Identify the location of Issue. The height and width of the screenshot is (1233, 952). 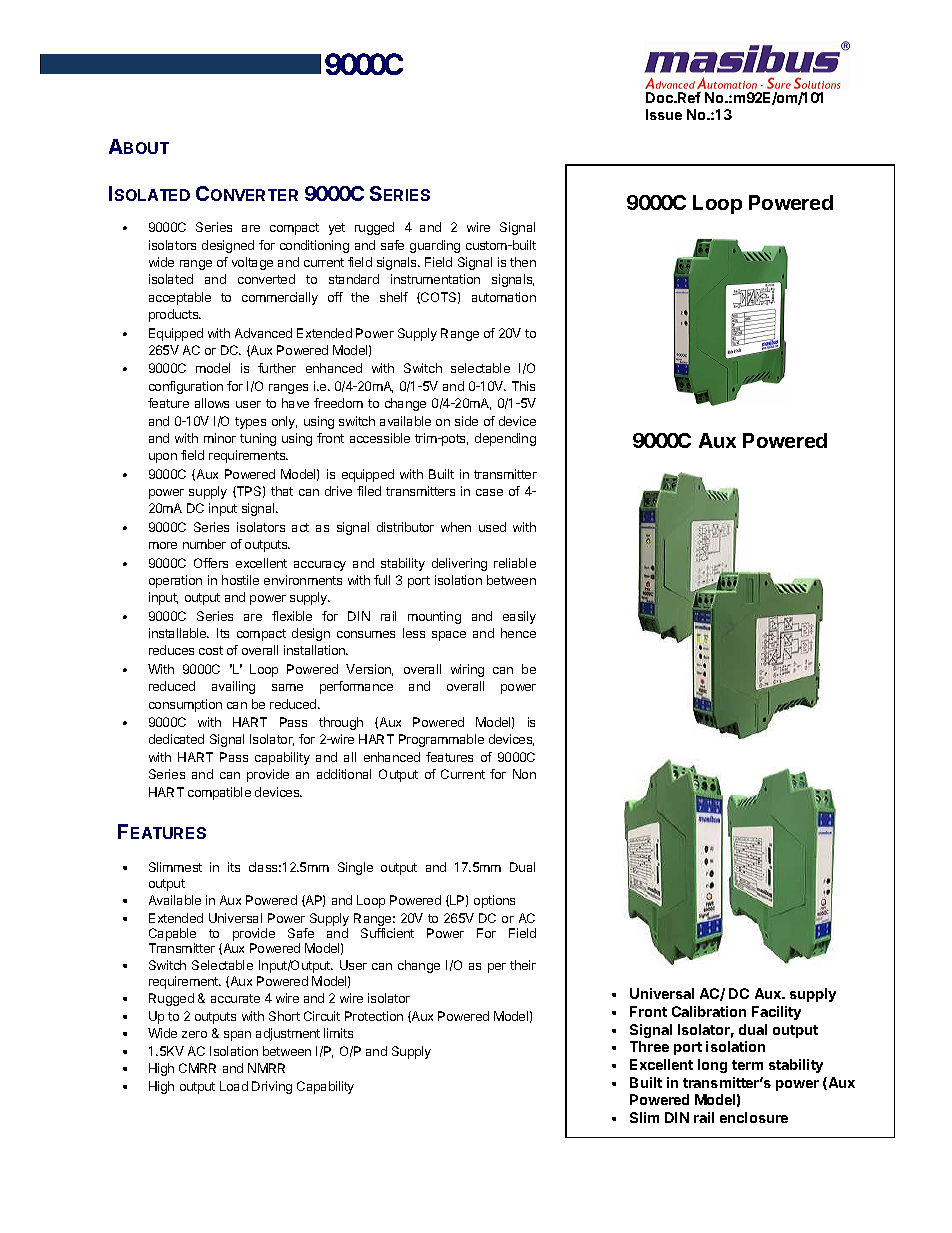
(664, 114).
